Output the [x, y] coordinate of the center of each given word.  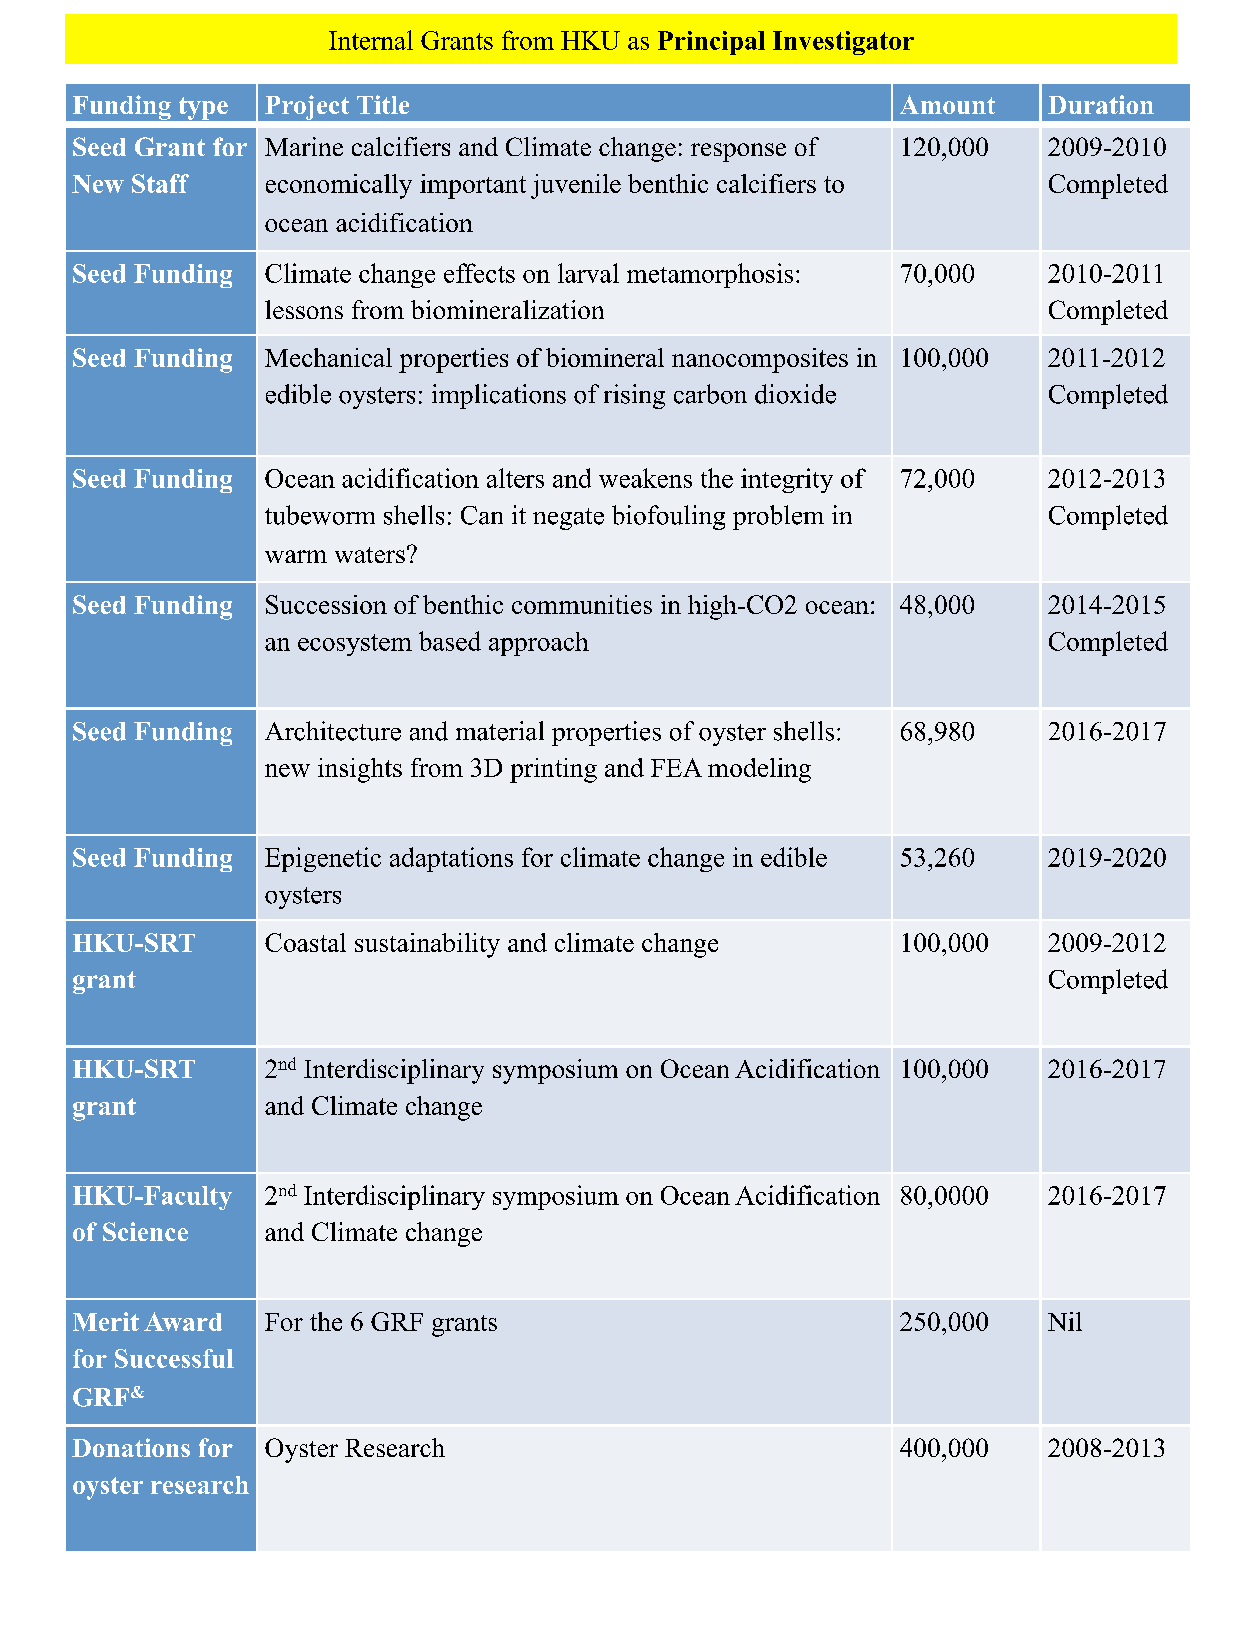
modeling [759, 770]
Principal [711, 43]
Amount [947, 104]
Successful [174, 1358]
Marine [304, 146]
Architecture [333, 731]
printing [553, 770]
